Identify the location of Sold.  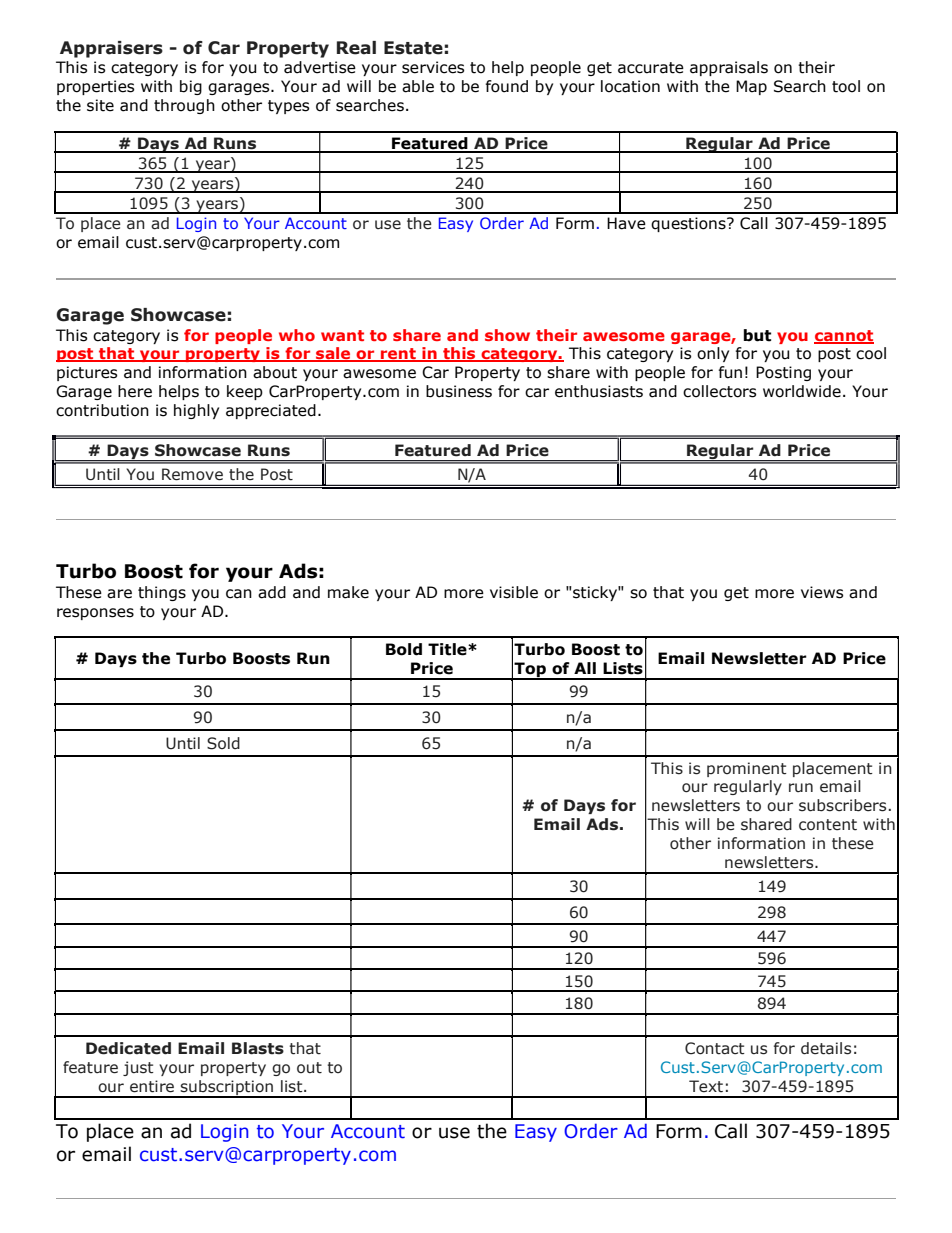
(223, 743).
